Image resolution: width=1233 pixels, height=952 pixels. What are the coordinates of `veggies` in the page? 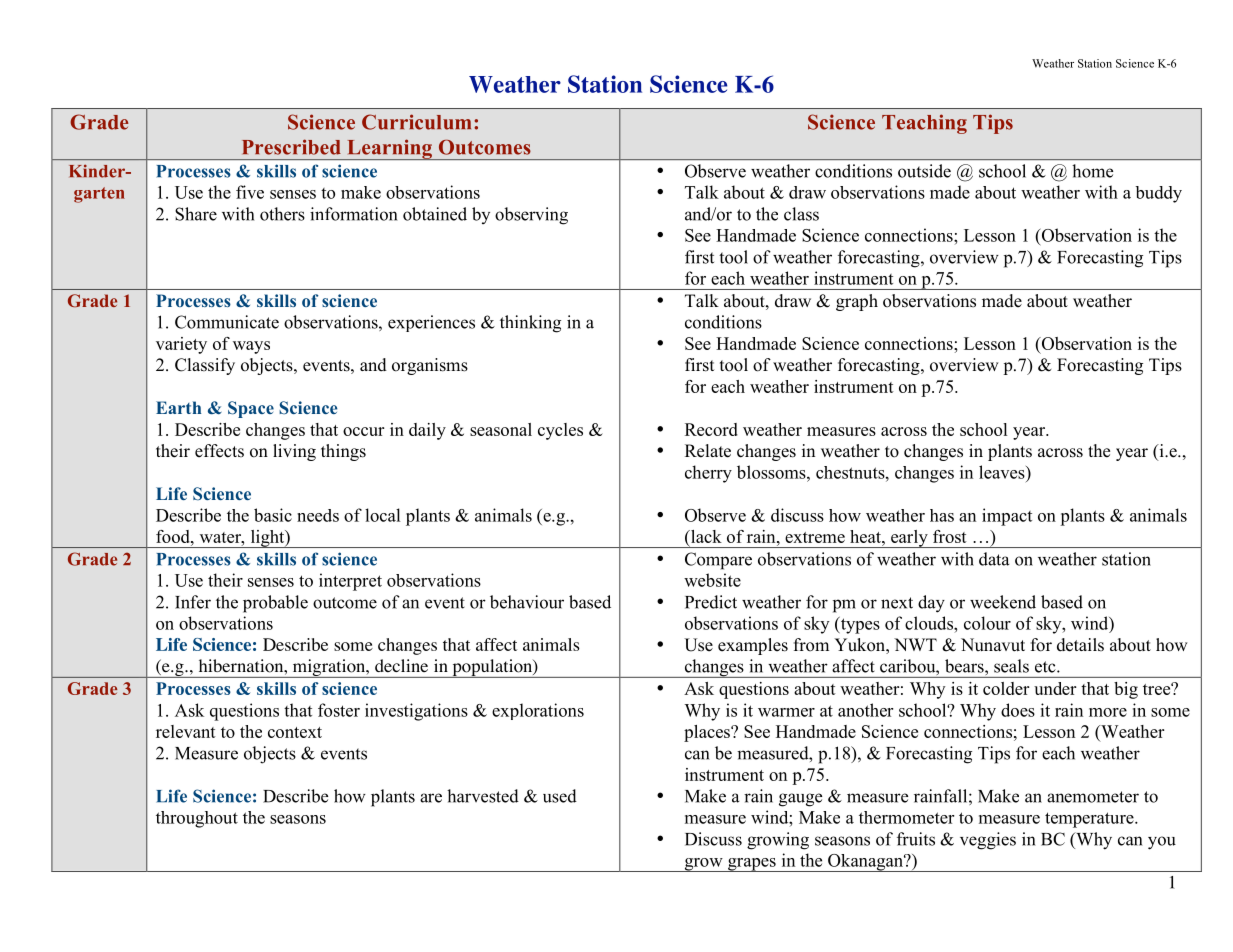 It's located at (988, 841).
